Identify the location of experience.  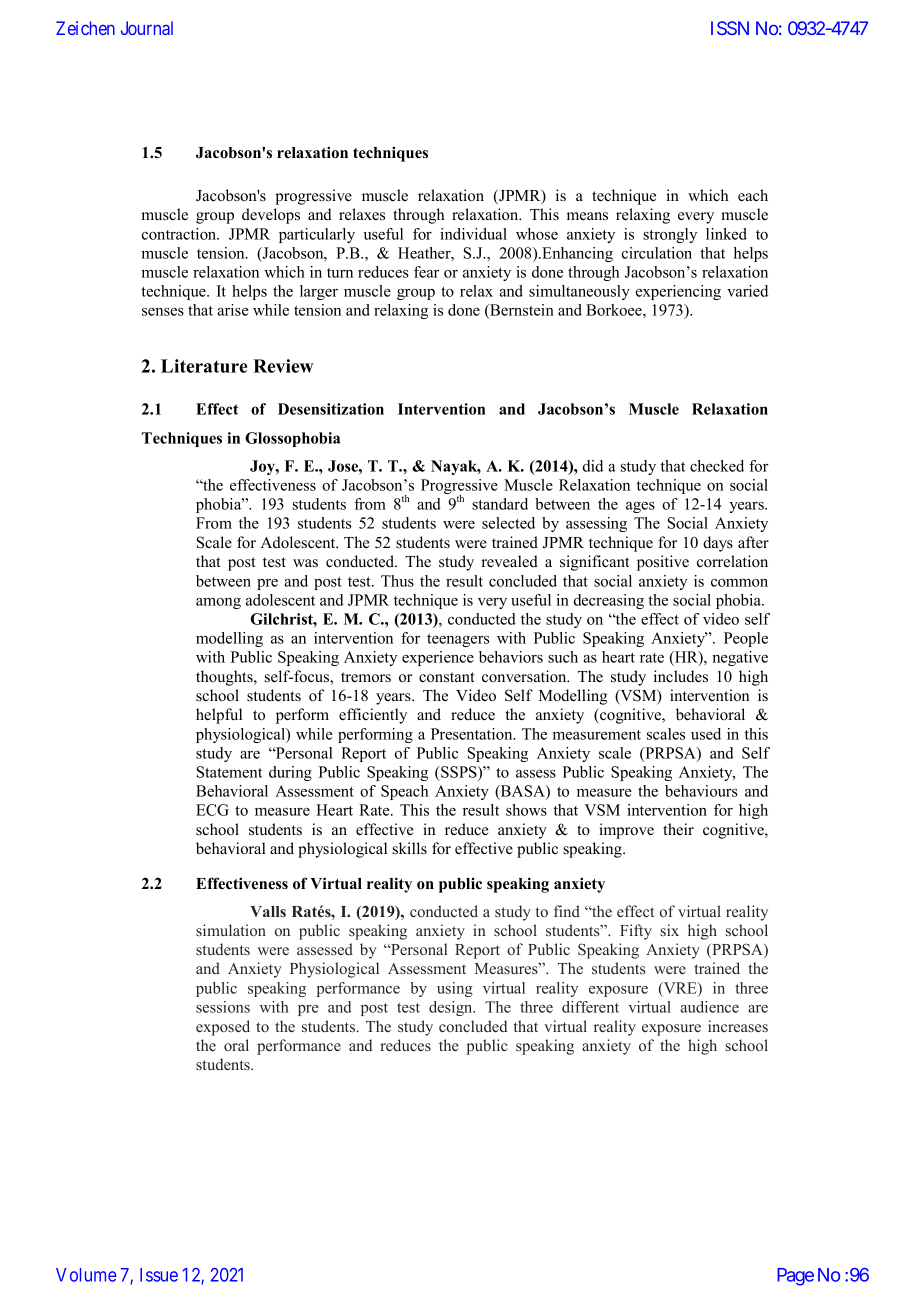
(438, 658).
